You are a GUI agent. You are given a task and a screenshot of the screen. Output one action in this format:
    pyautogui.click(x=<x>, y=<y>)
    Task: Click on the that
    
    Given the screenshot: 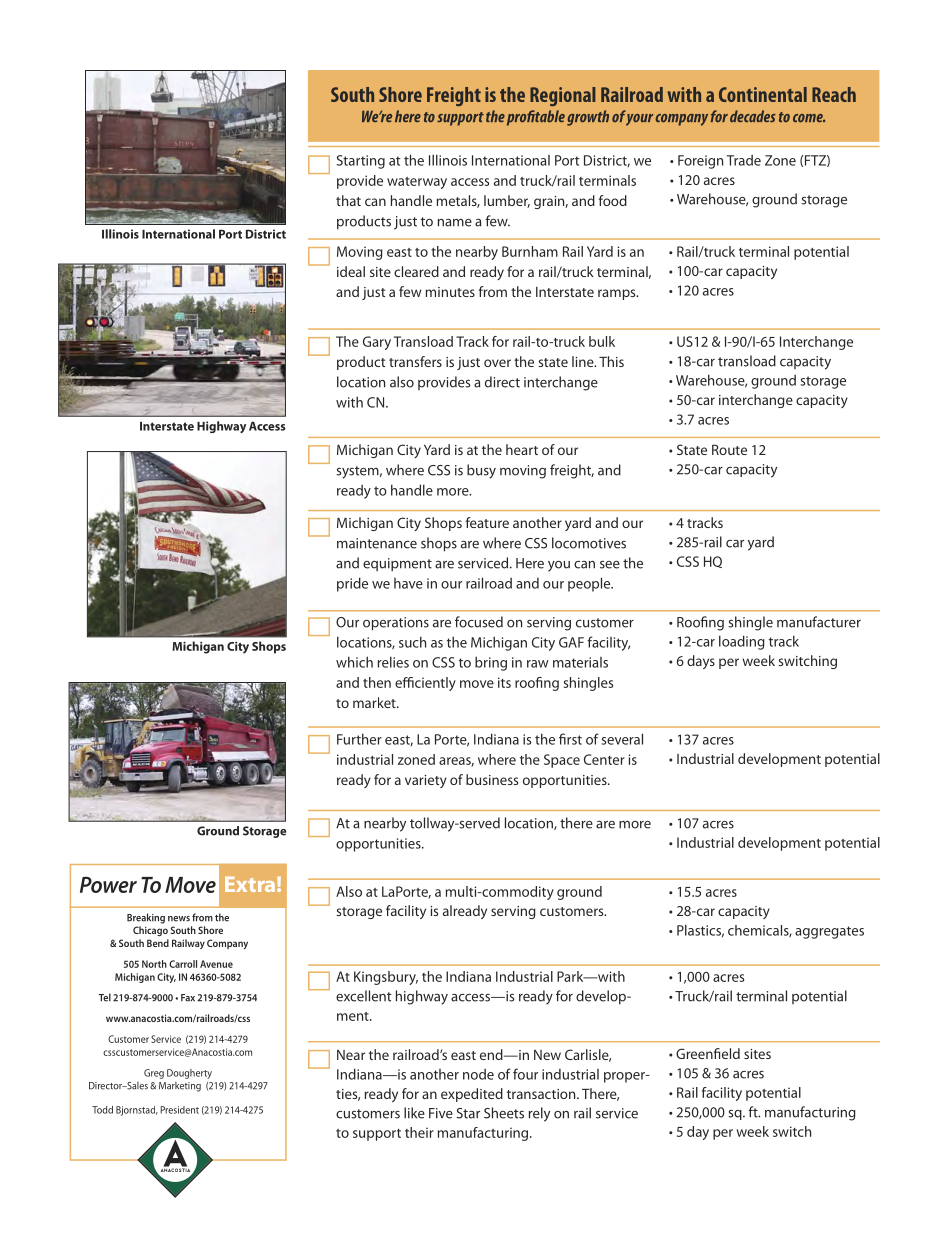 What is the action you would take?
    pyautogui.click(x=348, y=200)
